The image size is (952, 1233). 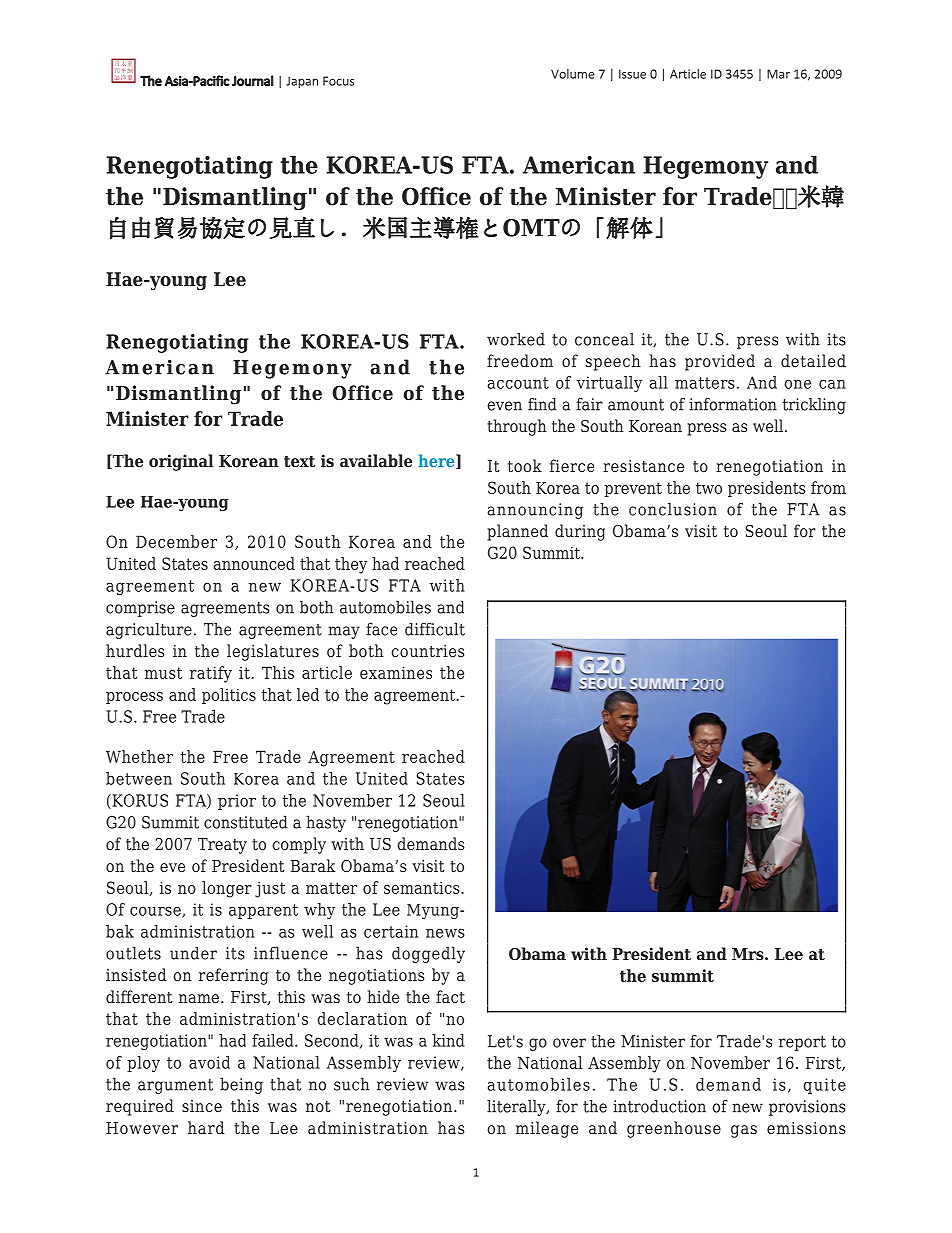 I want to click on provided, so click(x=720, y=362).
